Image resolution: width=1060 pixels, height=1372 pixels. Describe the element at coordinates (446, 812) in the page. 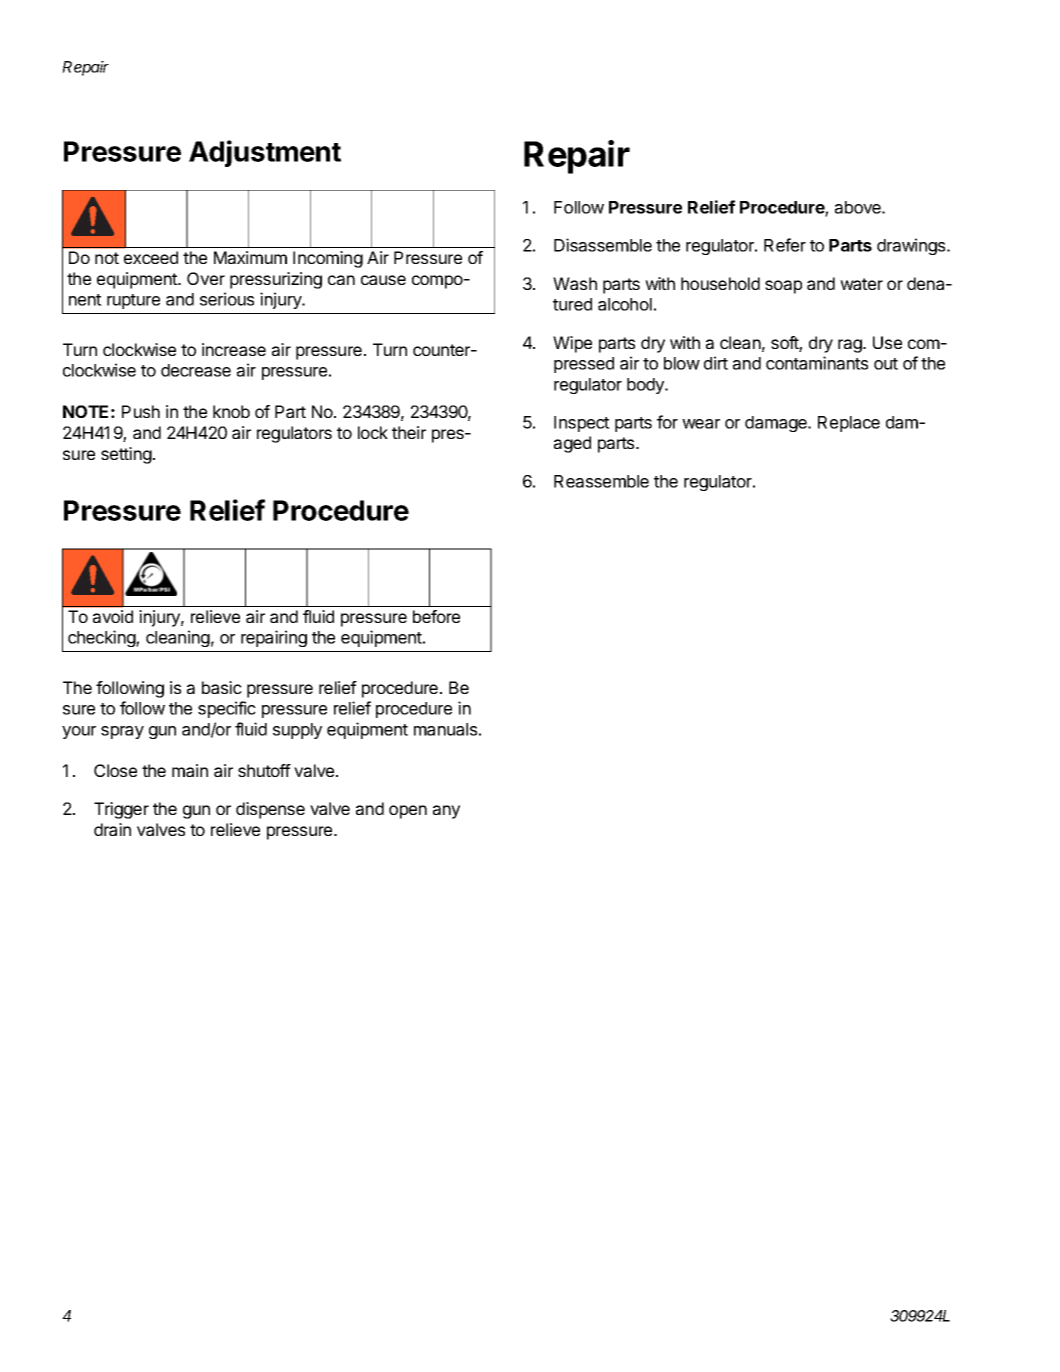

I see `any` at that location.
